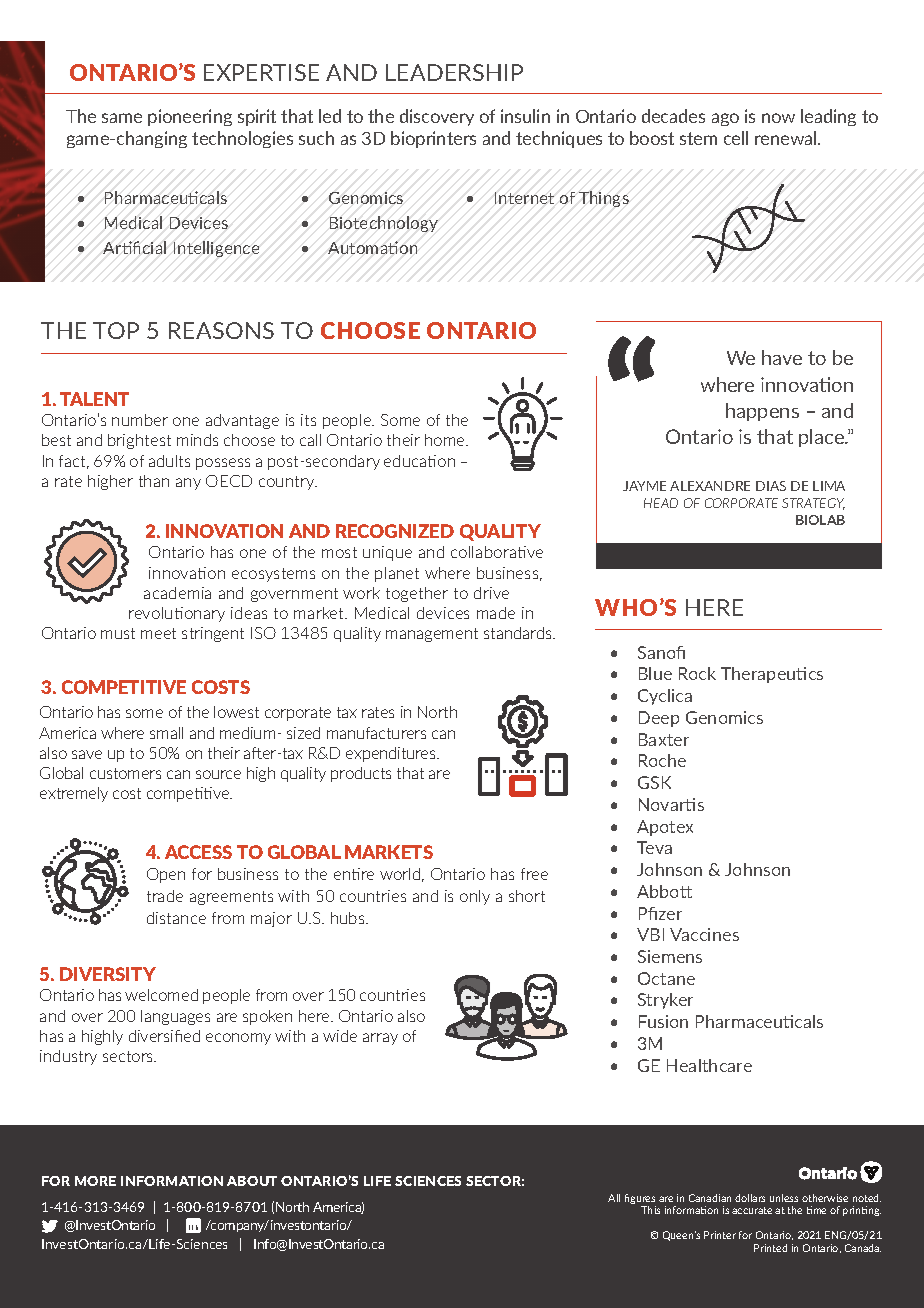 This screenshot has height=1308, width=924. What do you see at coordinates (778, 118) in the screenshot?
I see `now` at bounding box center [778, 118].
